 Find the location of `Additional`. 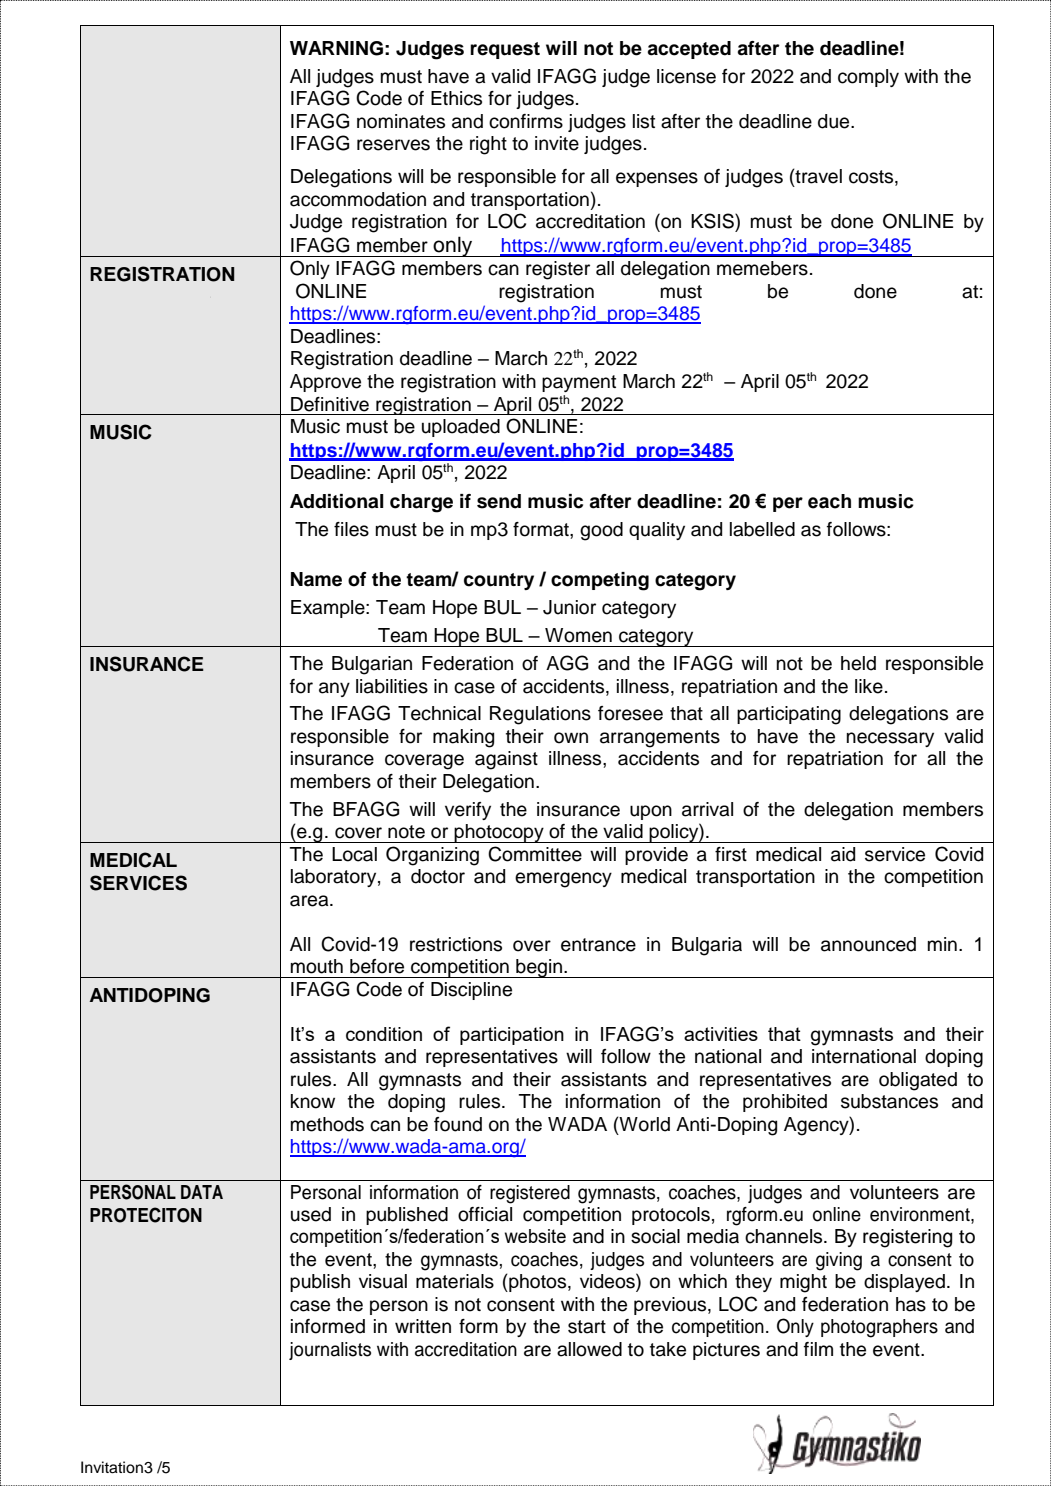

Additional is located at coordinates (337, 501).
